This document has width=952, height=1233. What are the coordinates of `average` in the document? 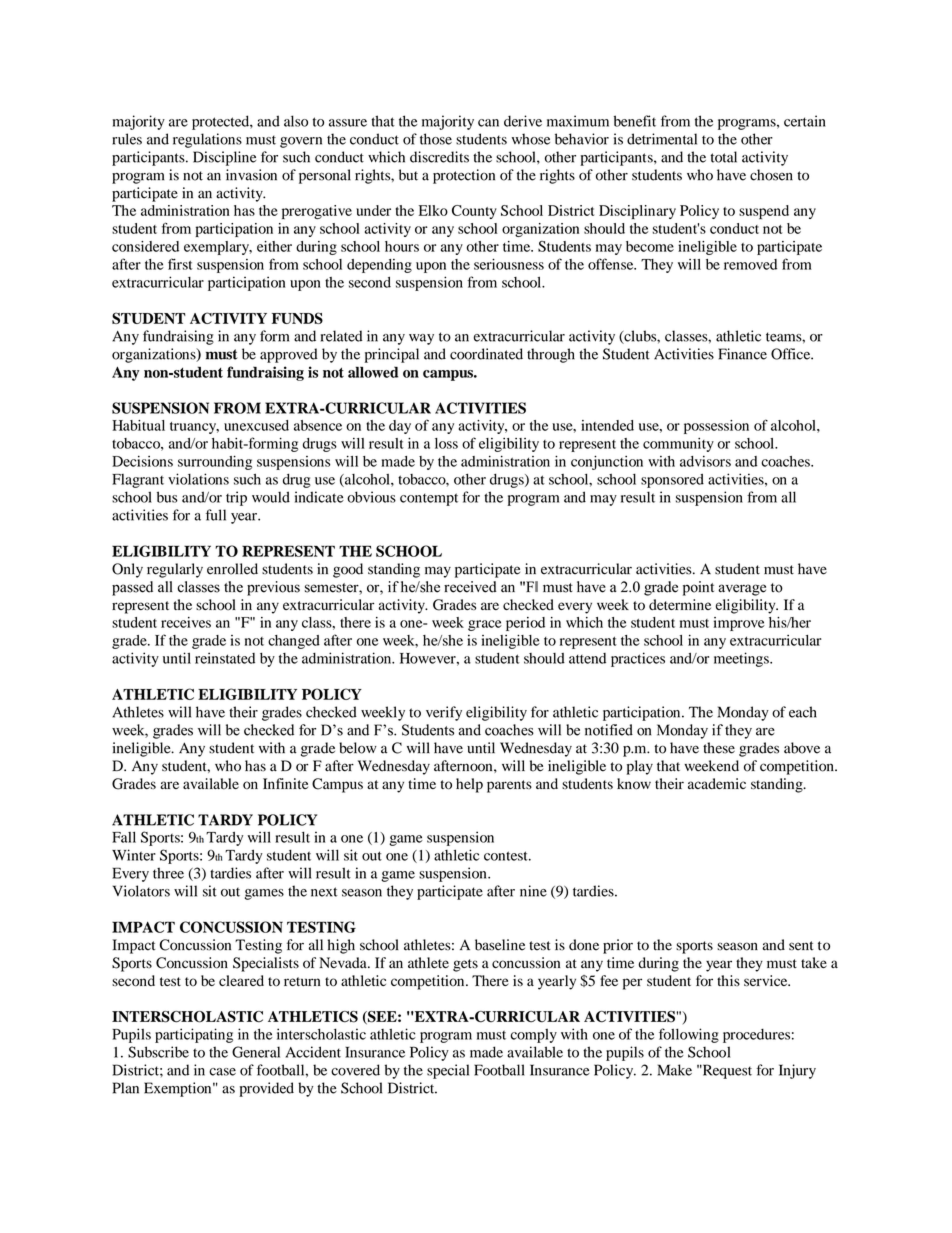 It's located at (742, 590).
